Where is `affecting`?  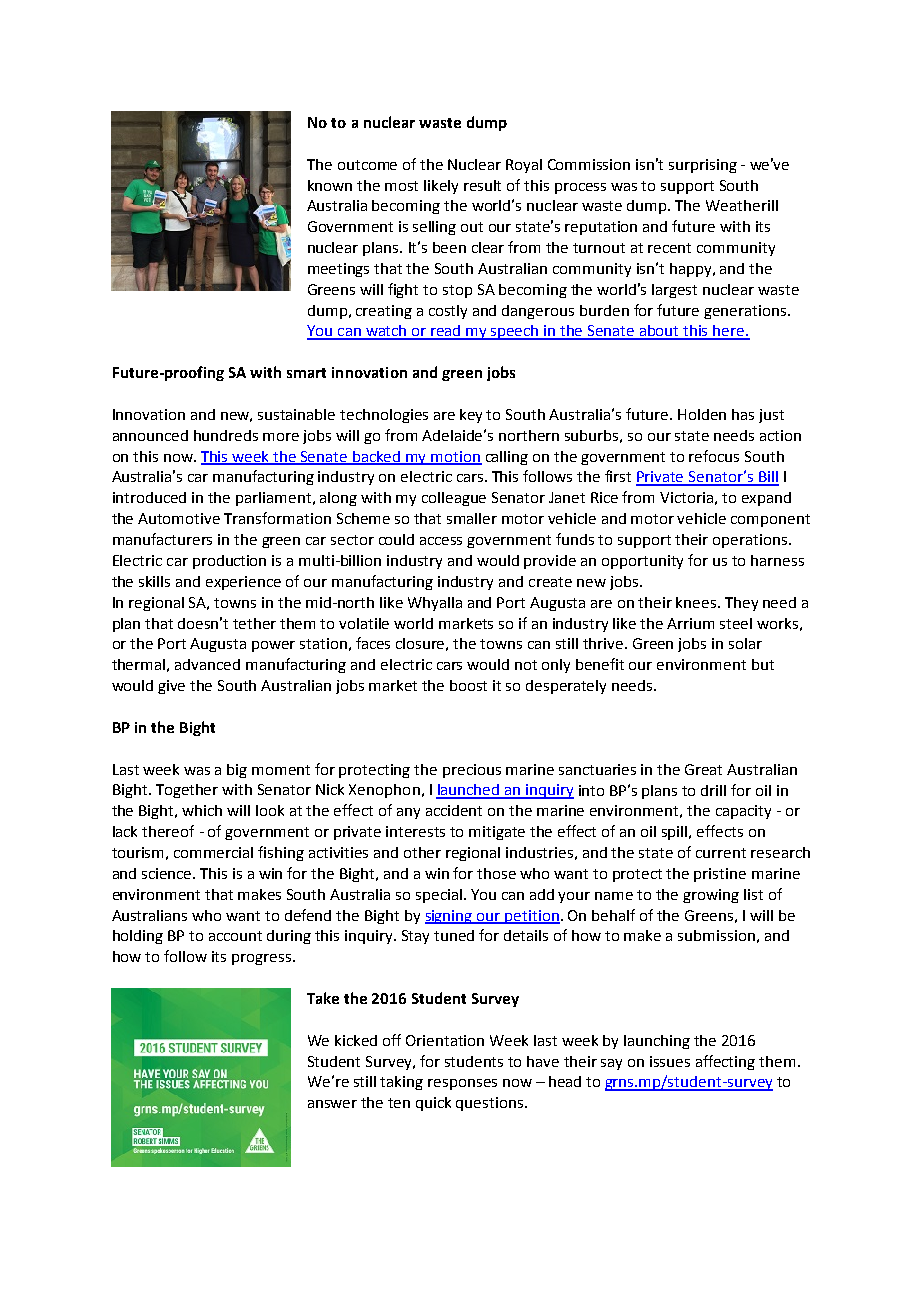 affecting is located at coordinates (725, 1062).
